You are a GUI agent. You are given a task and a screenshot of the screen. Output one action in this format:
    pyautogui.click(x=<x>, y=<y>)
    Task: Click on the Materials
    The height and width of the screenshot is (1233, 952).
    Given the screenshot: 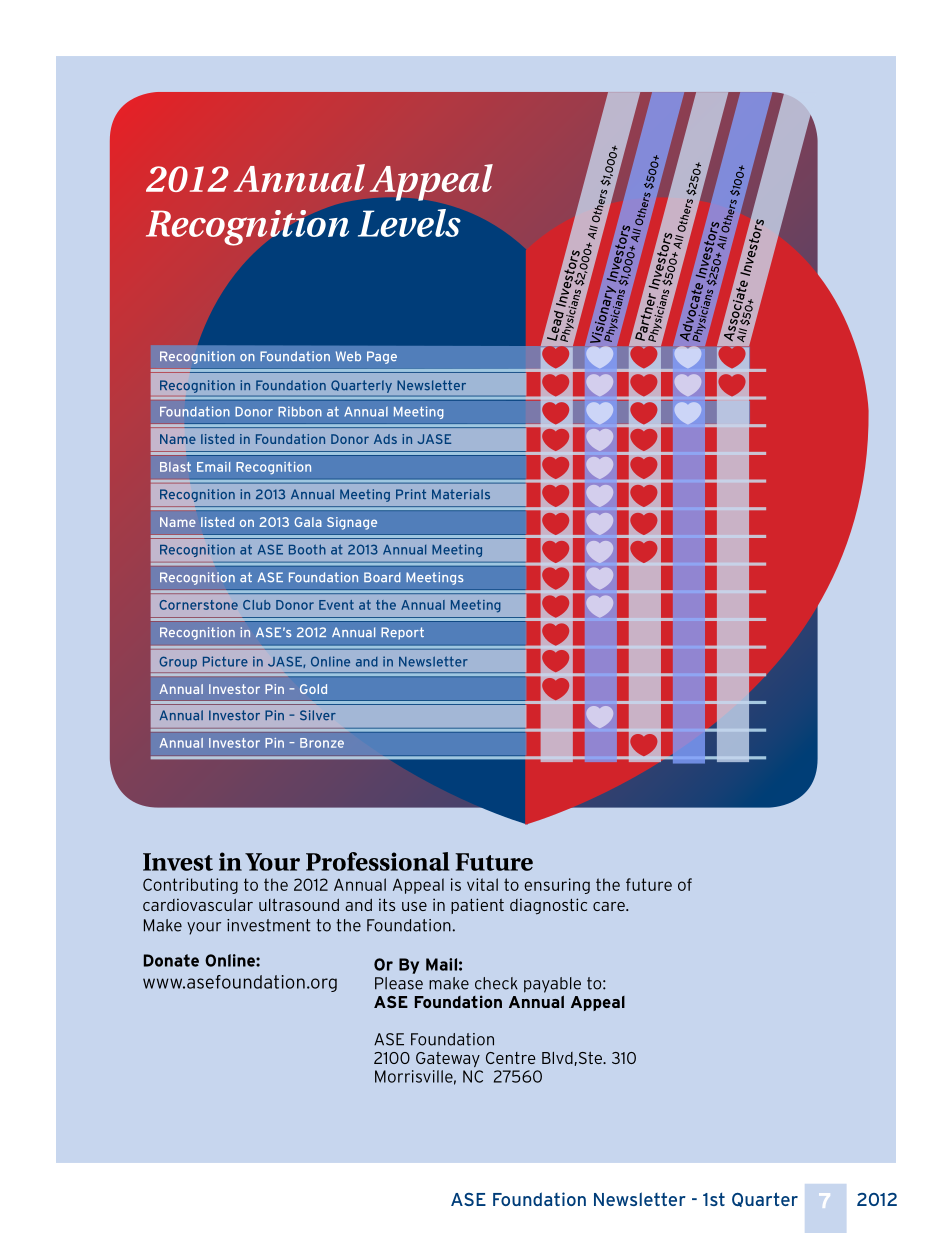 What is the action you would take?
    pyautogui.click(x=461, y=494)
